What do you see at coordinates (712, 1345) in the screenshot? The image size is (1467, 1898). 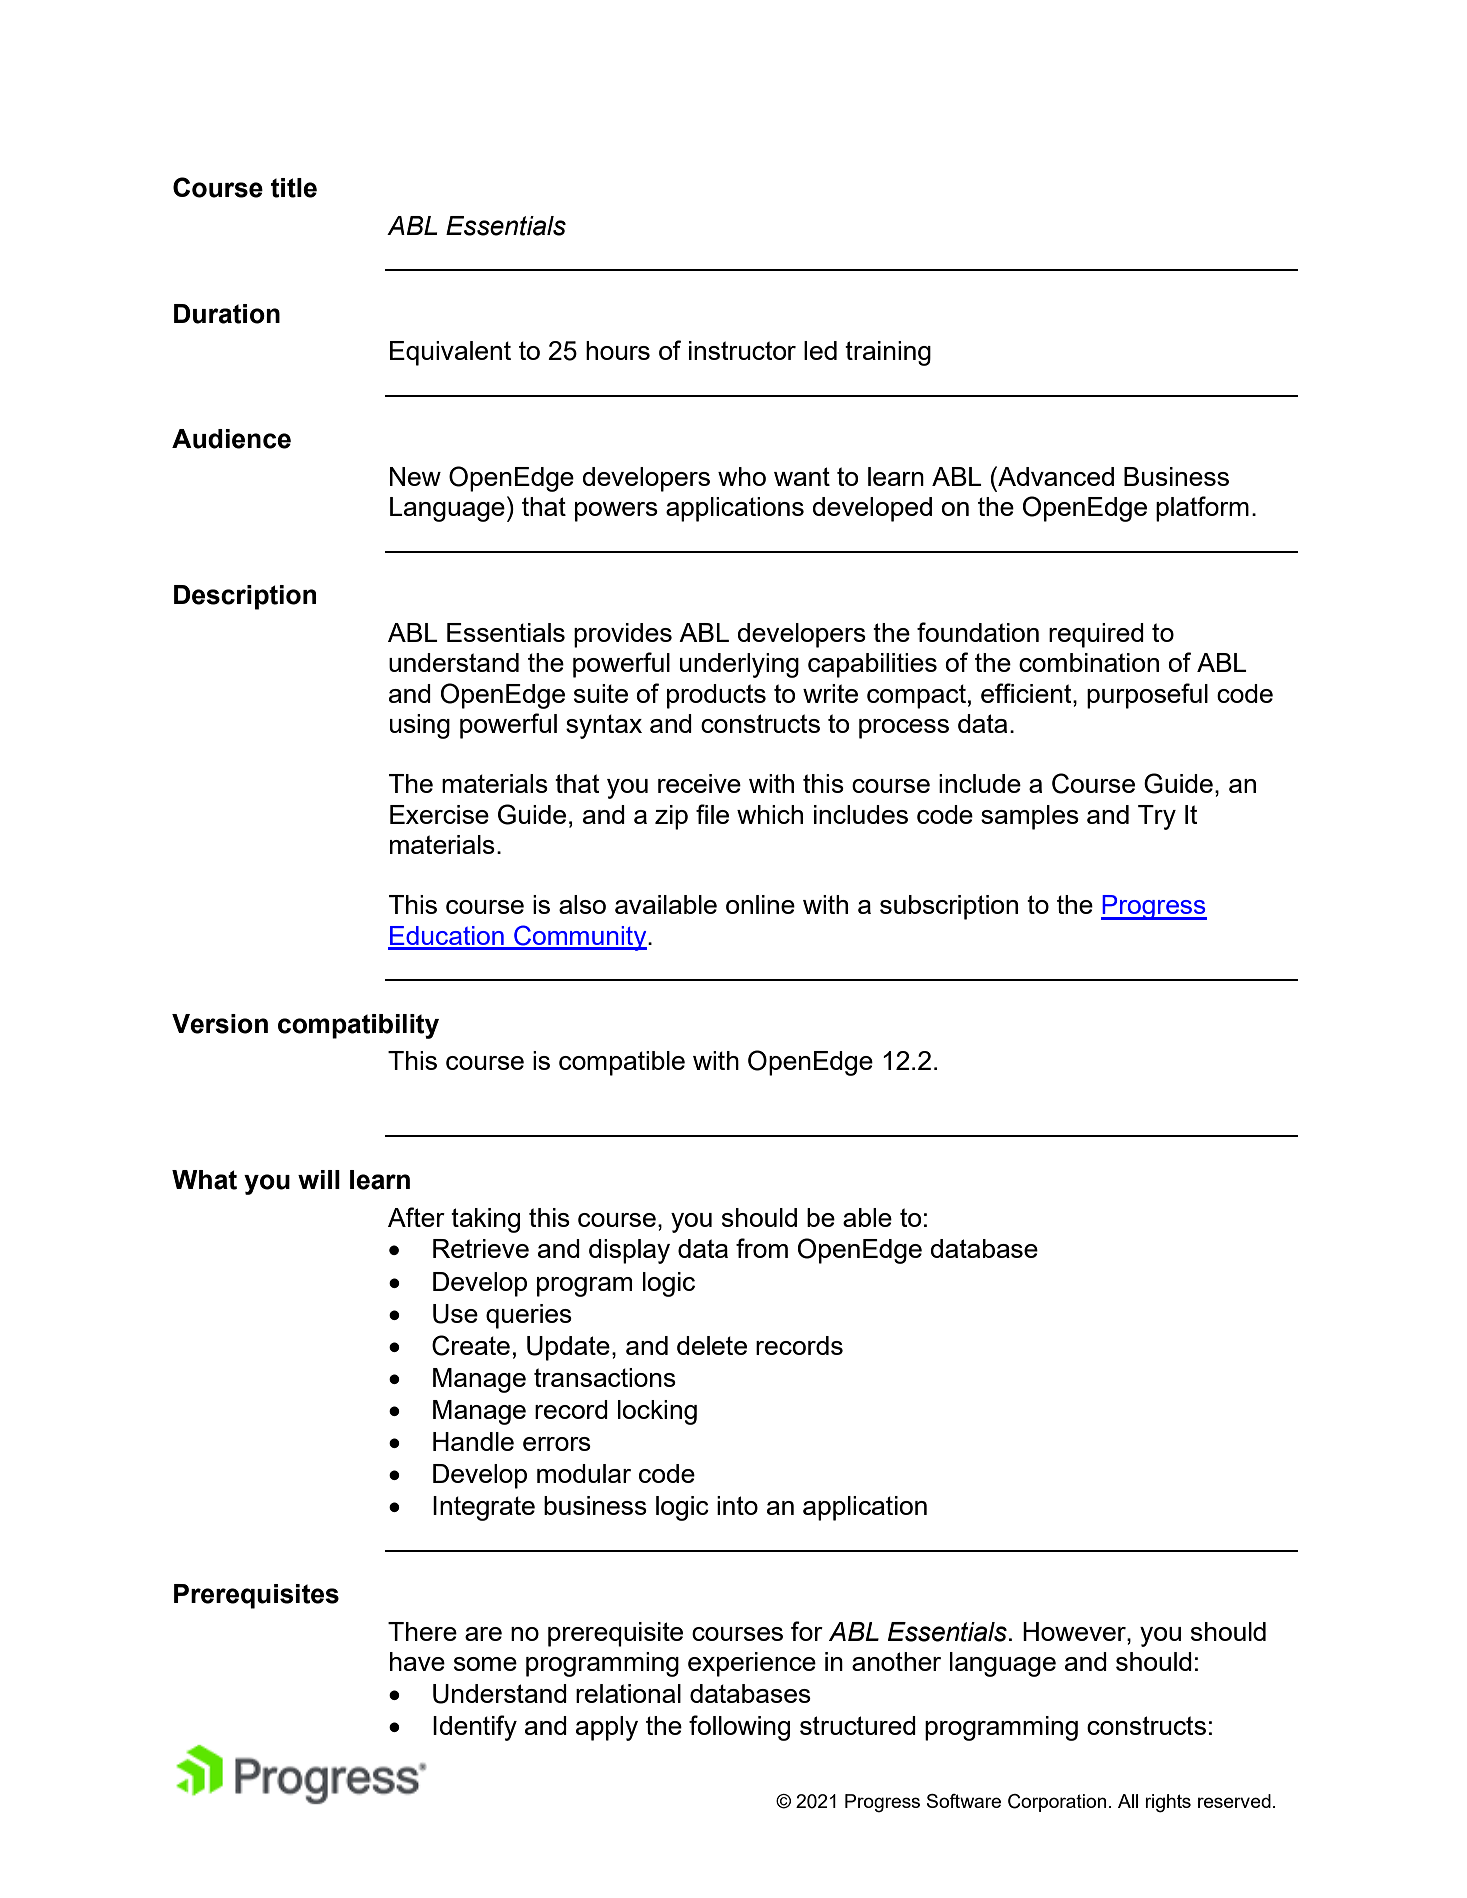 I see `delete` at bounding box center [712, 1345].
